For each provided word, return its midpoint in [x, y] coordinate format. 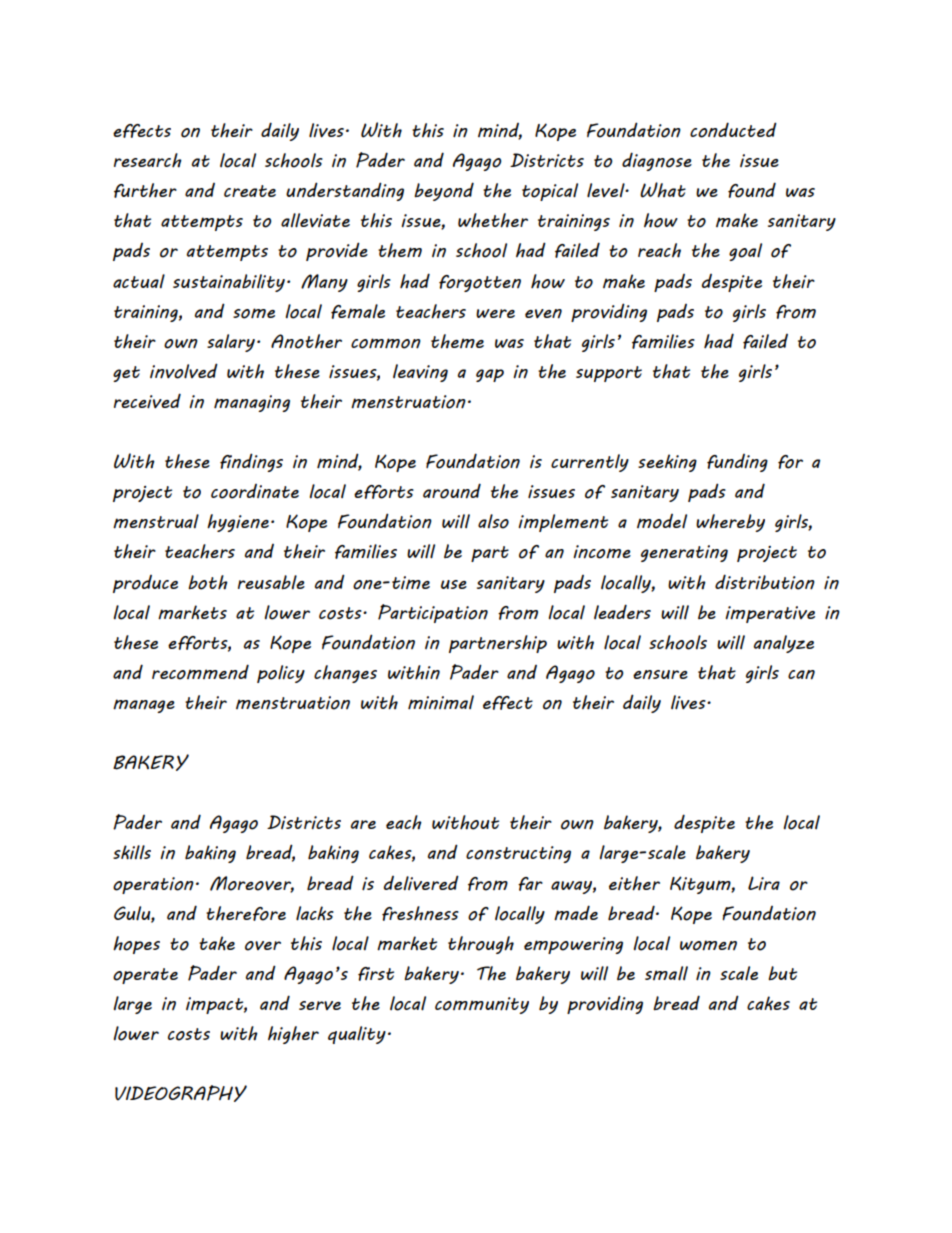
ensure [660, 675]
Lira [764, 883]
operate [145, 976]
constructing [518, 854]
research [148, 160]
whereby [730, 523]
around [452, 491]
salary [231, 343]
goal [745, 252]
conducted [733, 130]
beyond [444, 191]
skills [132, 852]
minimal [441, 702]
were [495, 313]
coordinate [255, 491]
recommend [200, 672]
